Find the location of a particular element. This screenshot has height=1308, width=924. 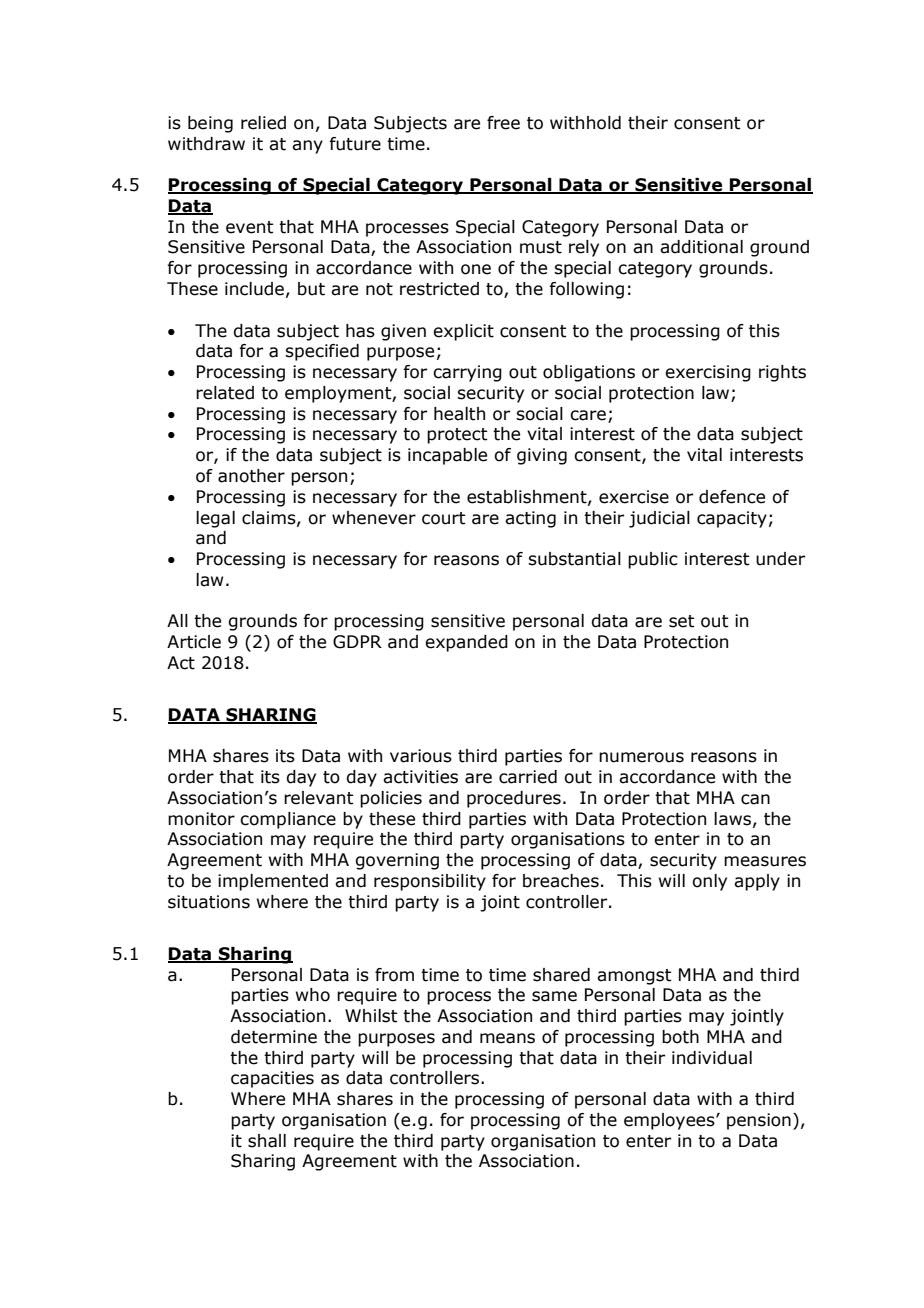

procedures is located at coordinates (514, 799).
